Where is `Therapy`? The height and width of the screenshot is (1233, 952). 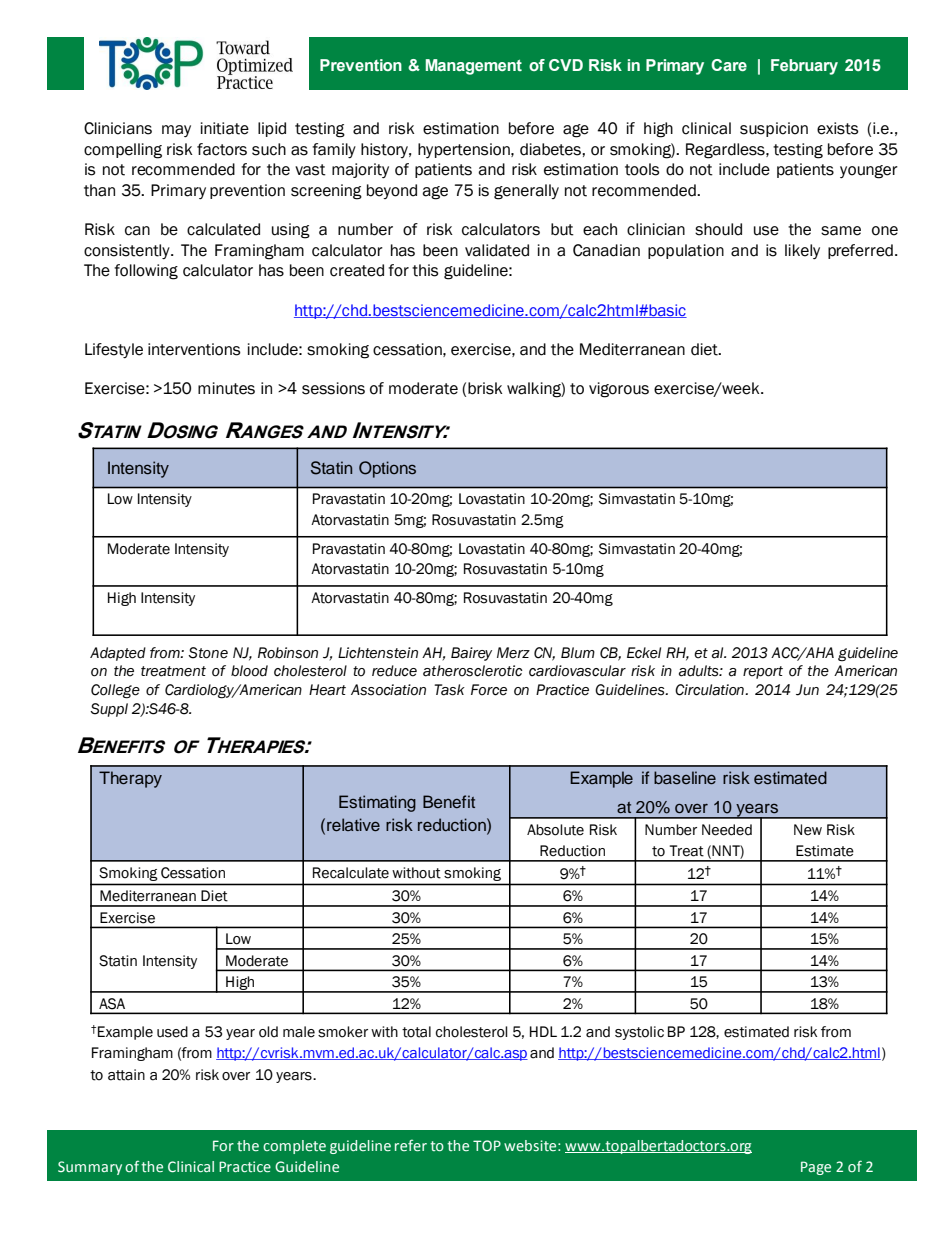
Therapy is located at coordinates (130, 779).
